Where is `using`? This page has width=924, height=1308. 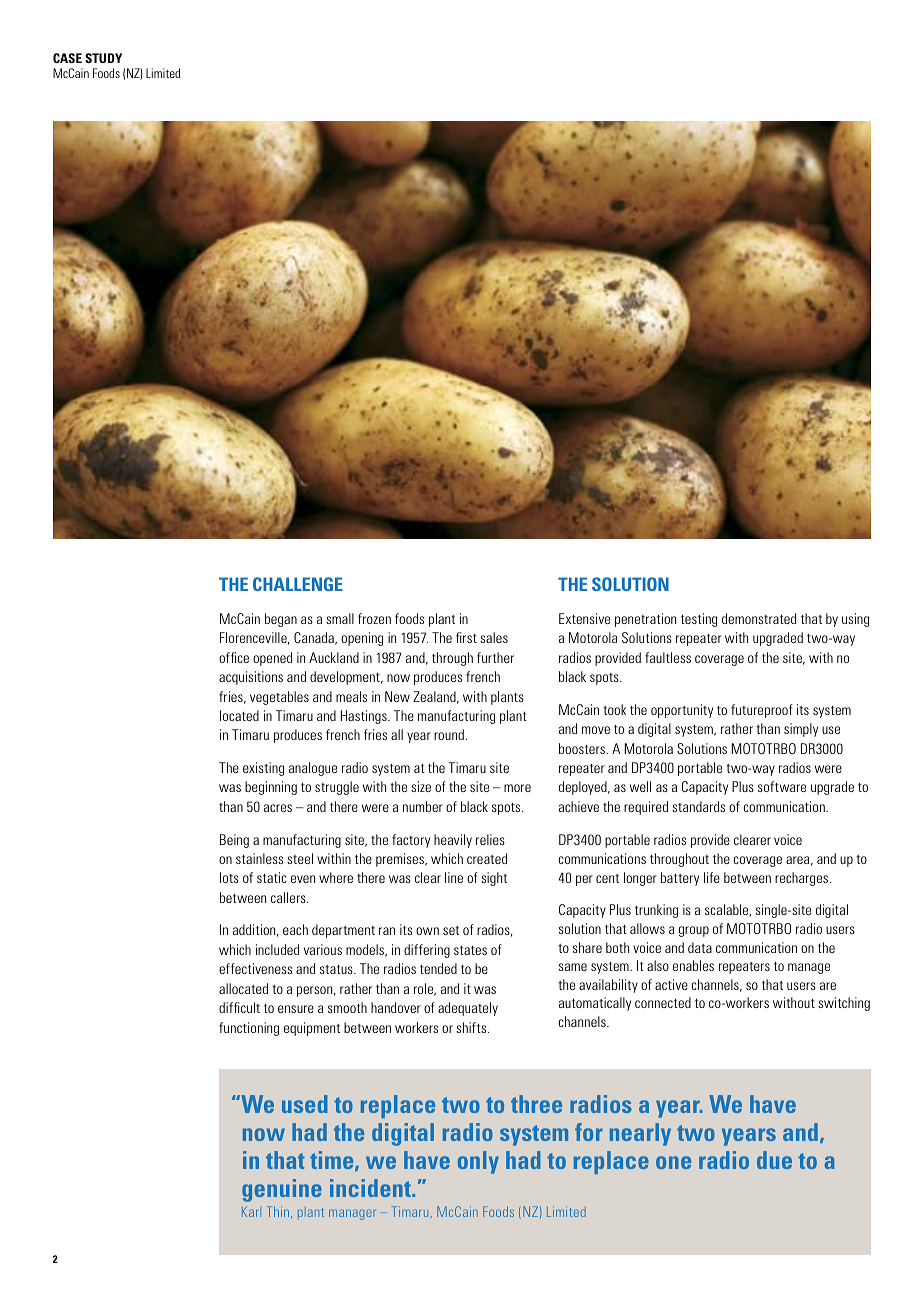
using is located at coordinates (855, 620).
